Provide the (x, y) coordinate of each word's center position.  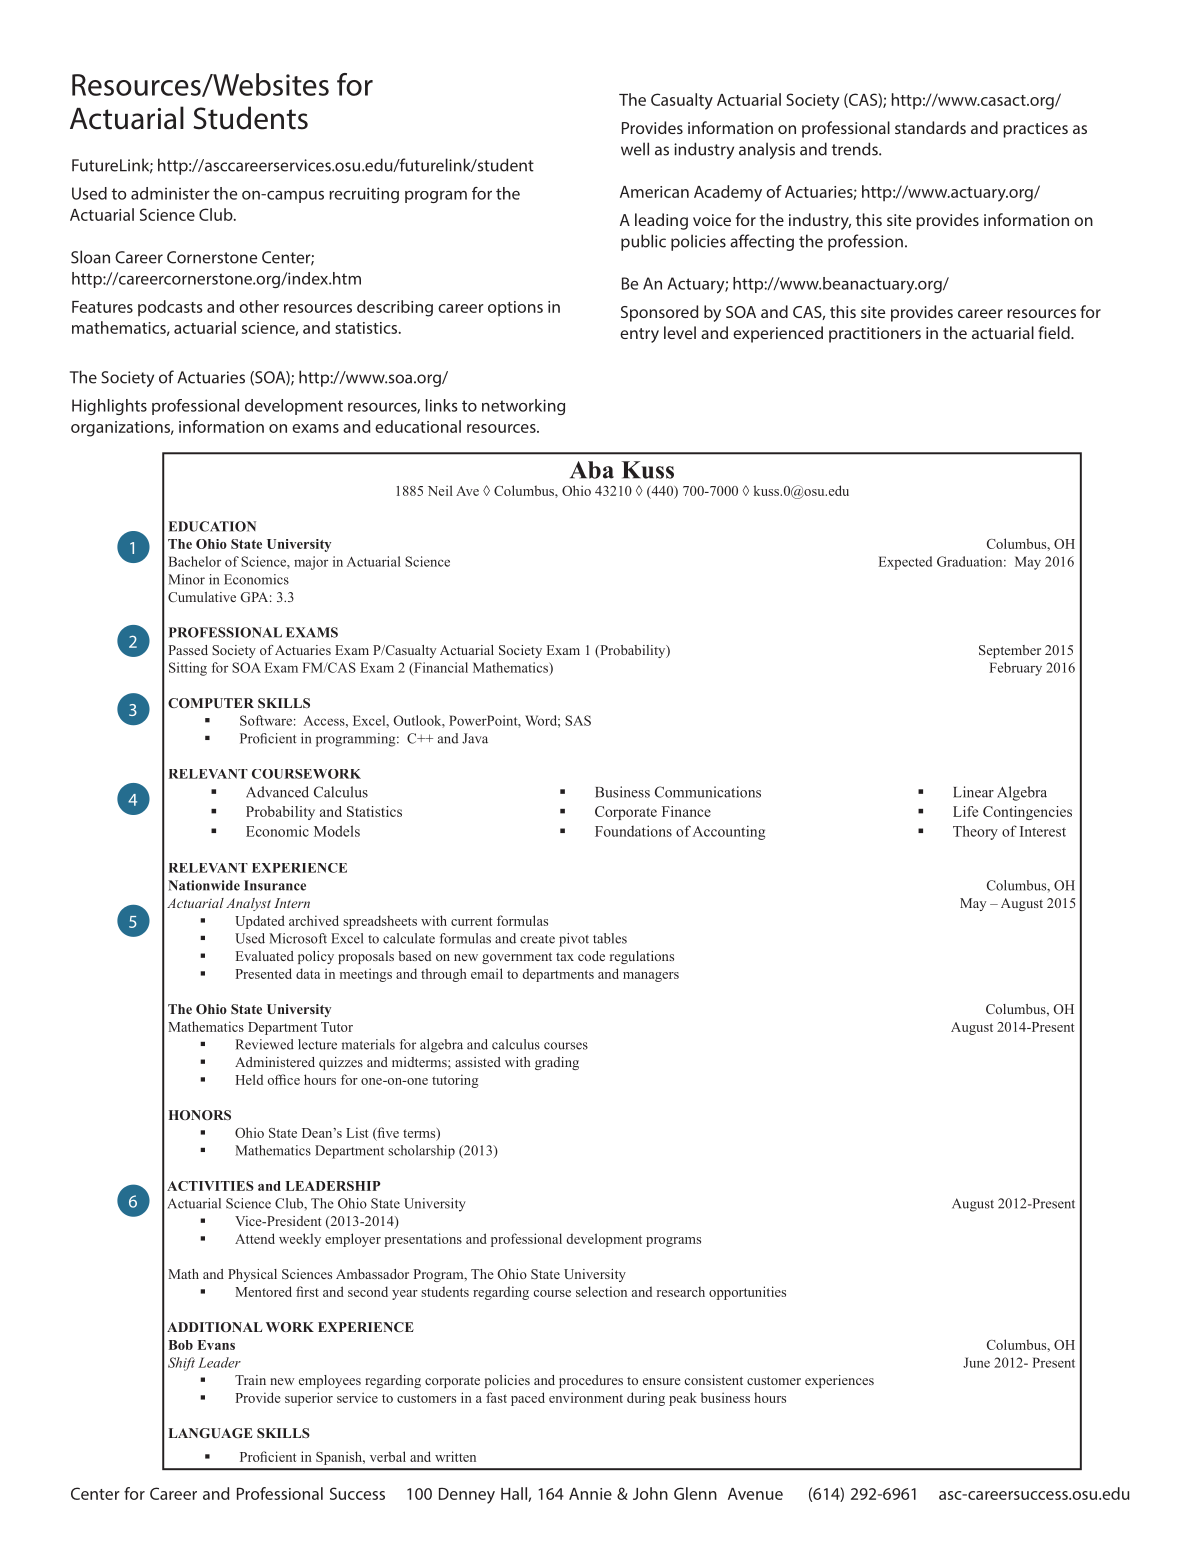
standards (930, 127)
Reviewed (265, 1044)
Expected (905, 563)
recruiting (364, 195)
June (976, 1362)
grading (557, 1063)
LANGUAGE (211, 1433)
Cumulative (202, 597)
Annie (590, 1494)
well (635, 149)
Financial (440, 668)
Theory (975, 832)
